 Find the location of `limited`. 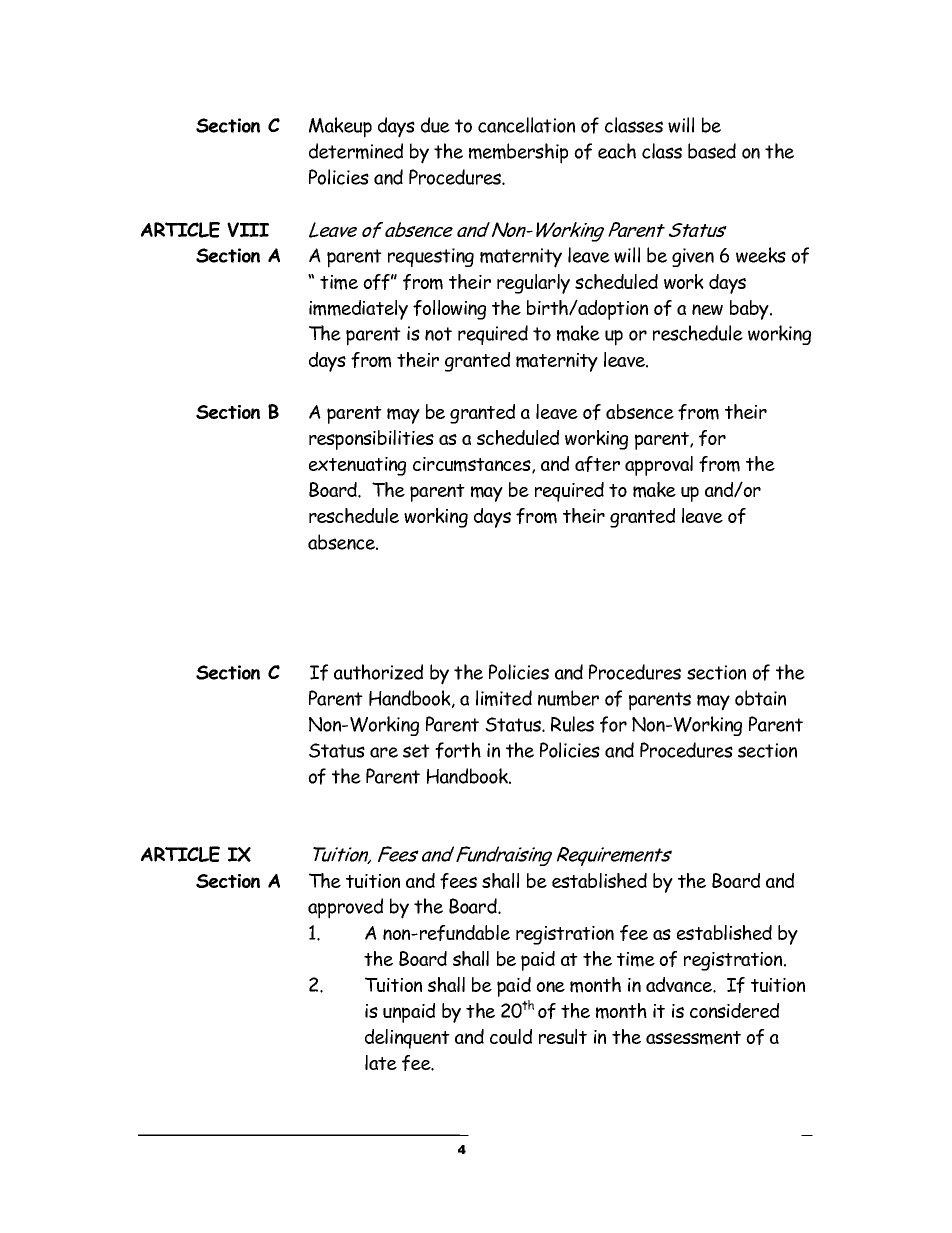

limited is located at coordinates (504, 698).
